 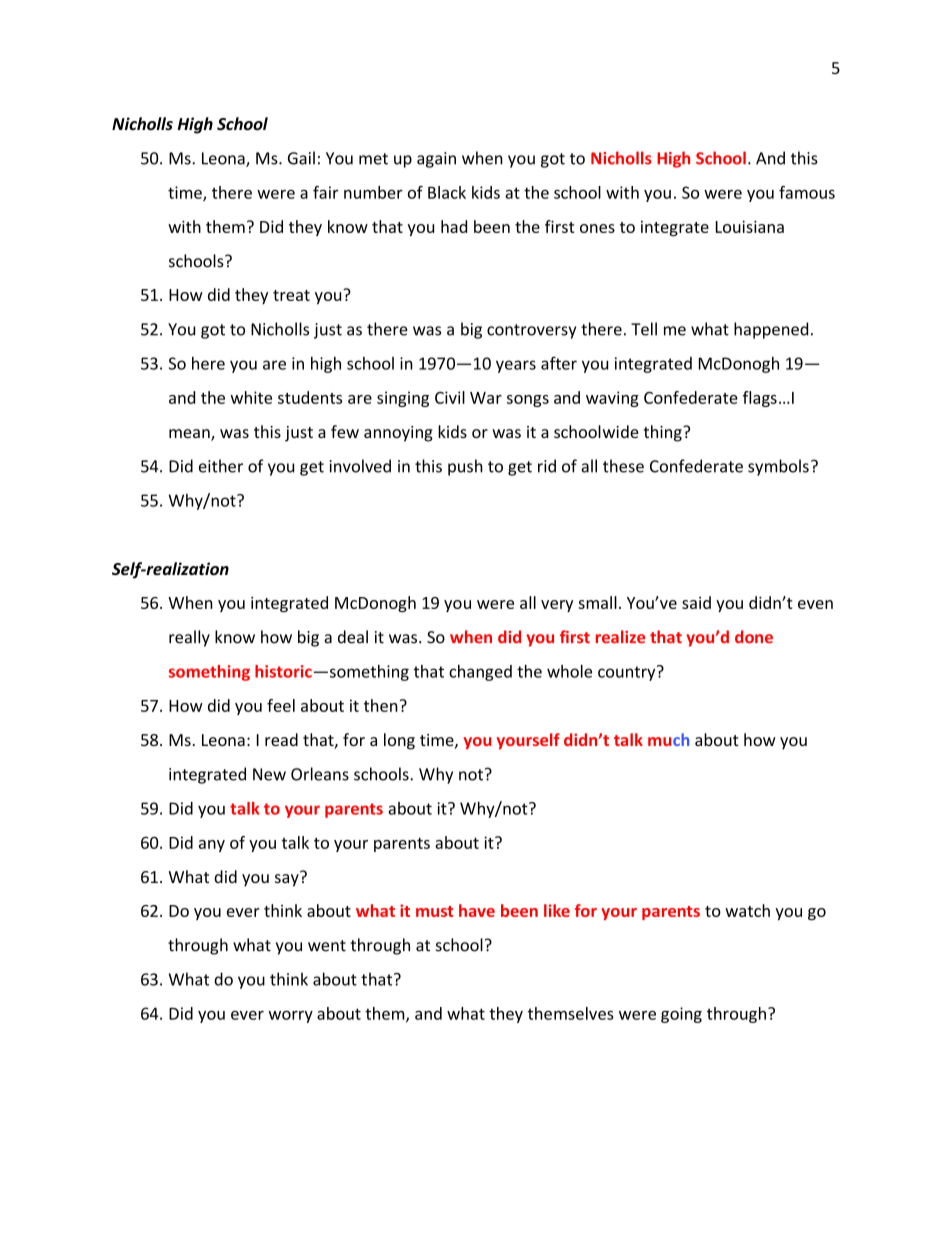 What do you see at coordinates (447, 192) in the screenshot?
I see `Black` at bounding box center [447, 192].
